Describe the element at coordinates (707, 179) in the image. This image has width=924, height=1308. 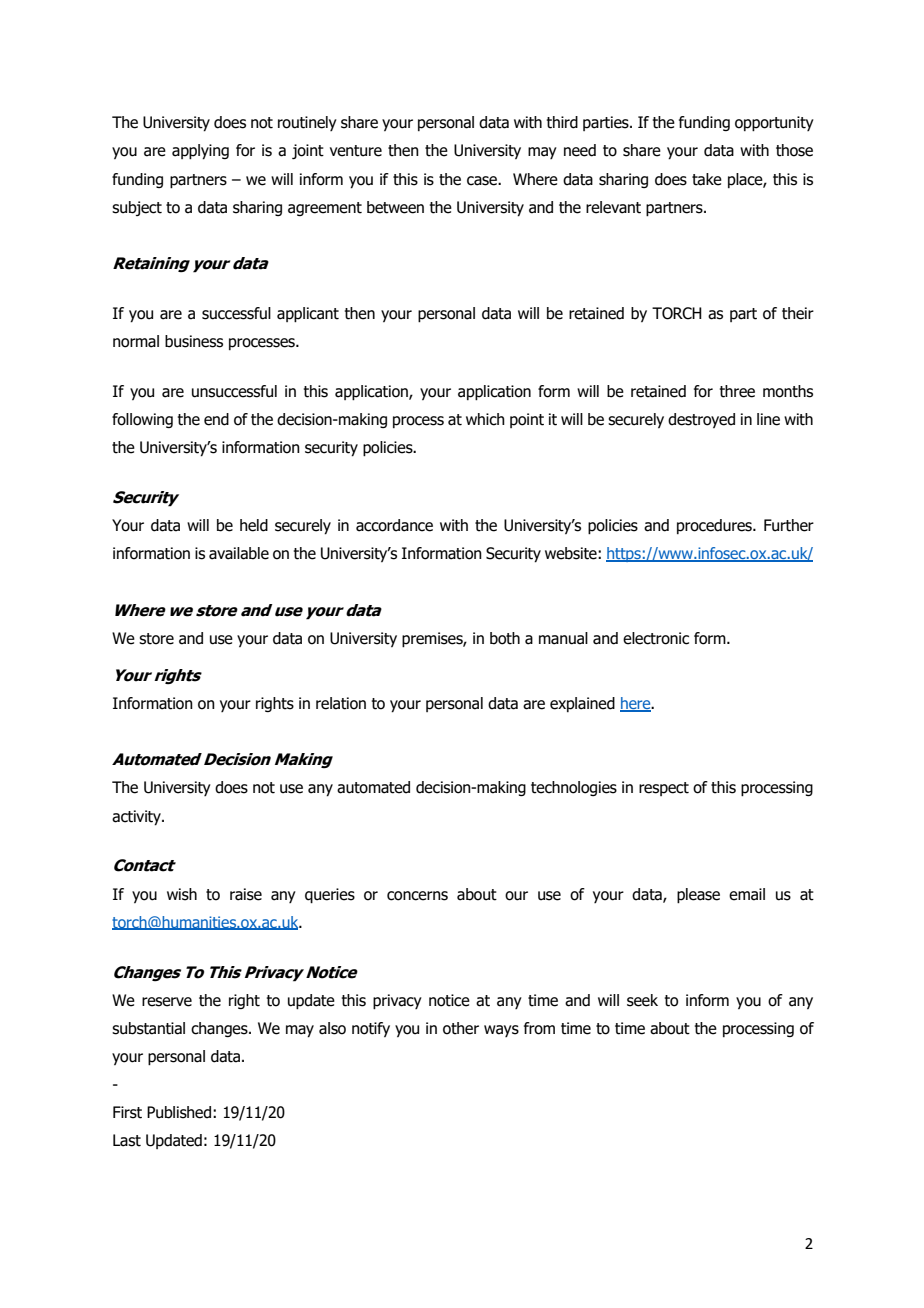
I see `take` at that location.
